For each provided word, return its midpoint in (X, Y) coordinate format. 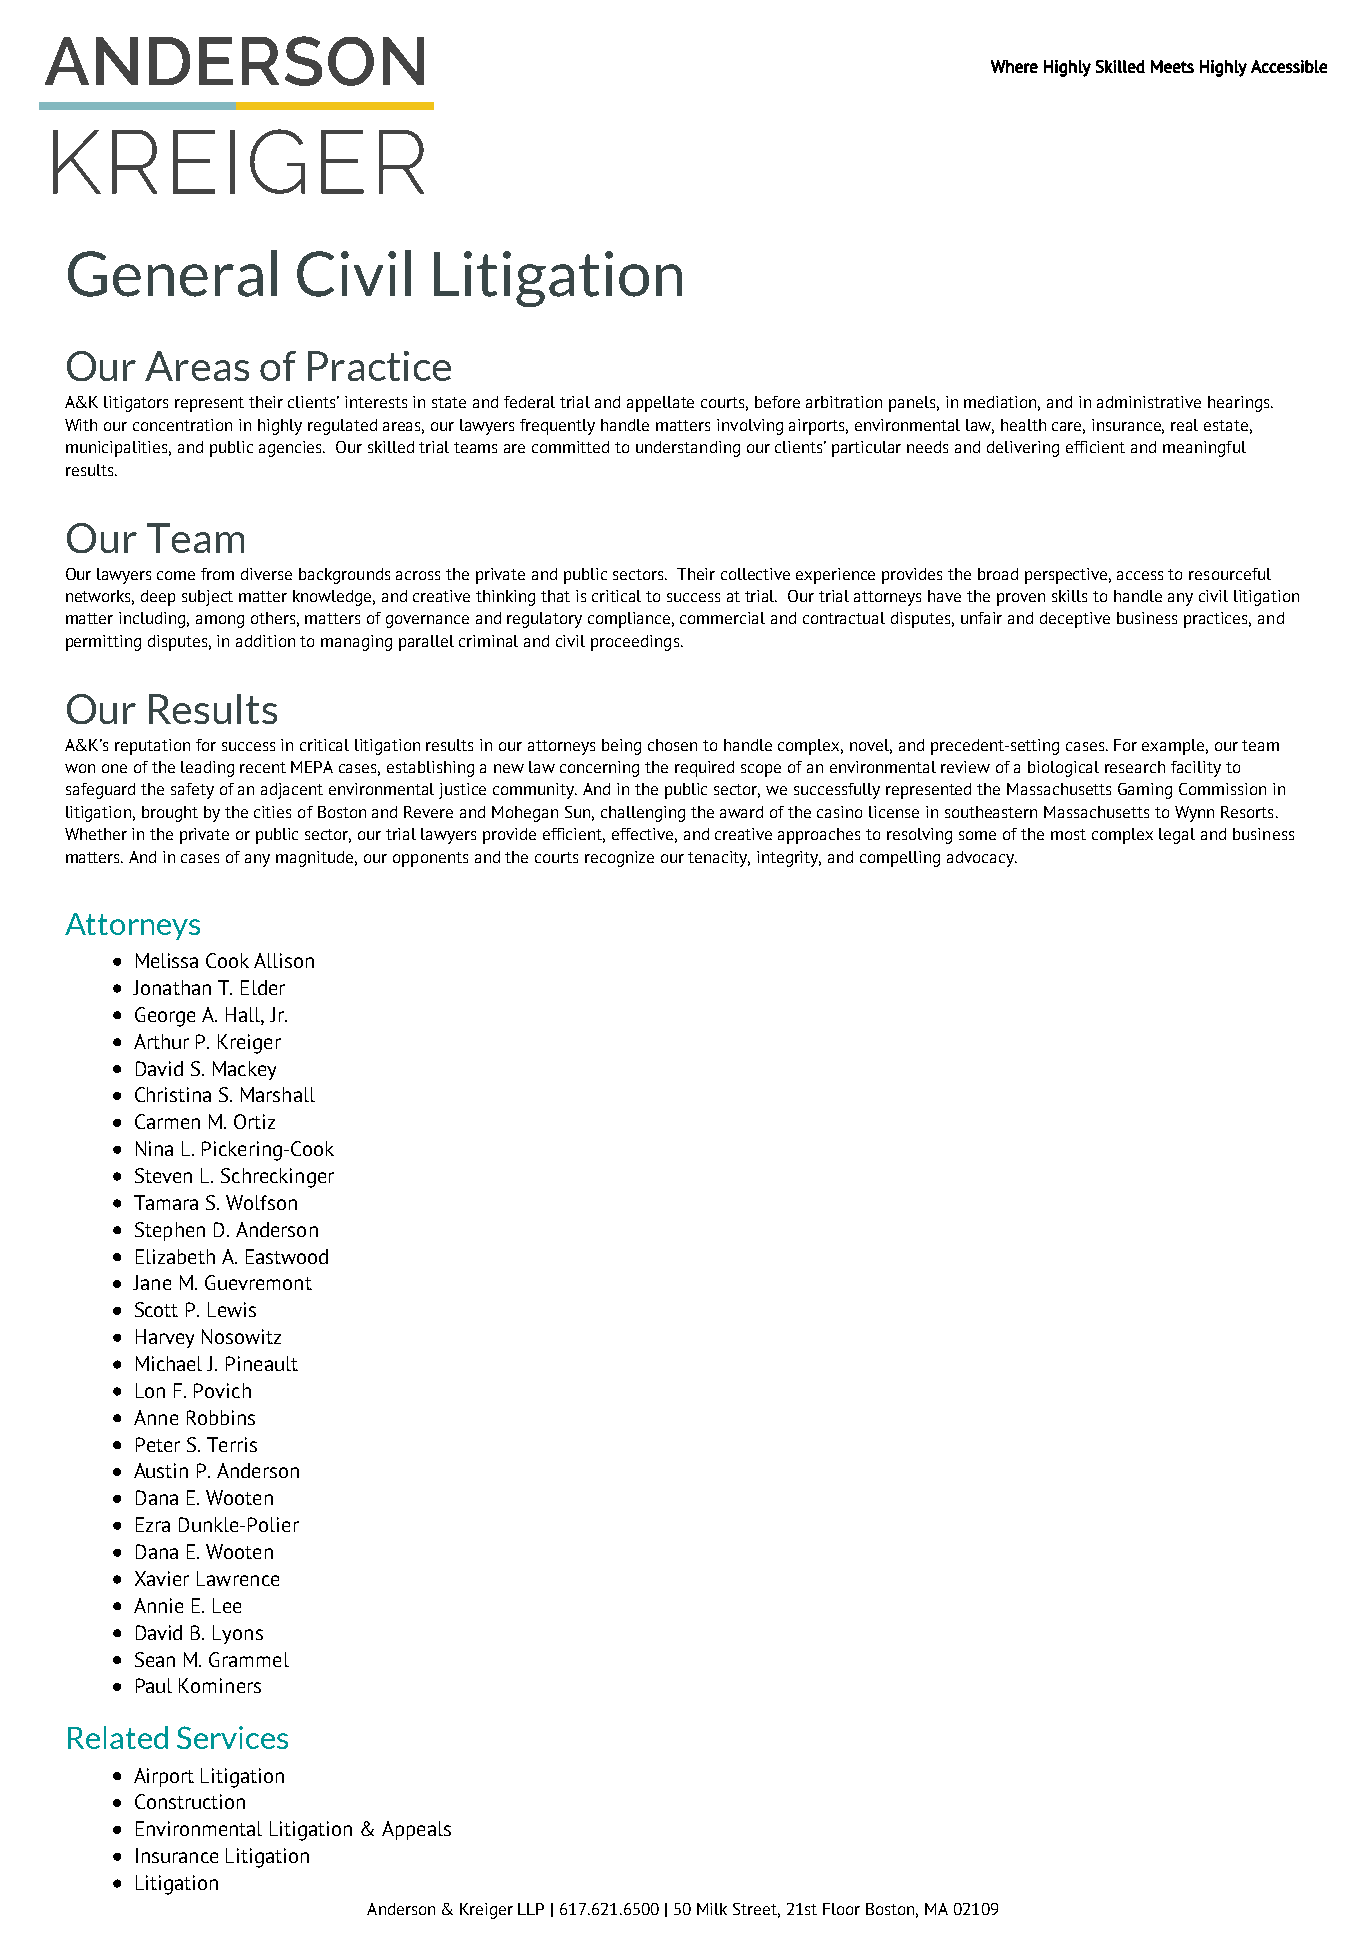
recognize (619, 859)
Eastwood (287, 1256)
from (217, 574)
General (172, 273)
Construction (190, 1801)
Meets (1172, 66)
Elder (263, 987)
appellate (660, 404)
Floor (841, 1909)
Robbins (221, 1417)
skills (1069, 596)
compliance (631, 620)
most (1068, 834)
